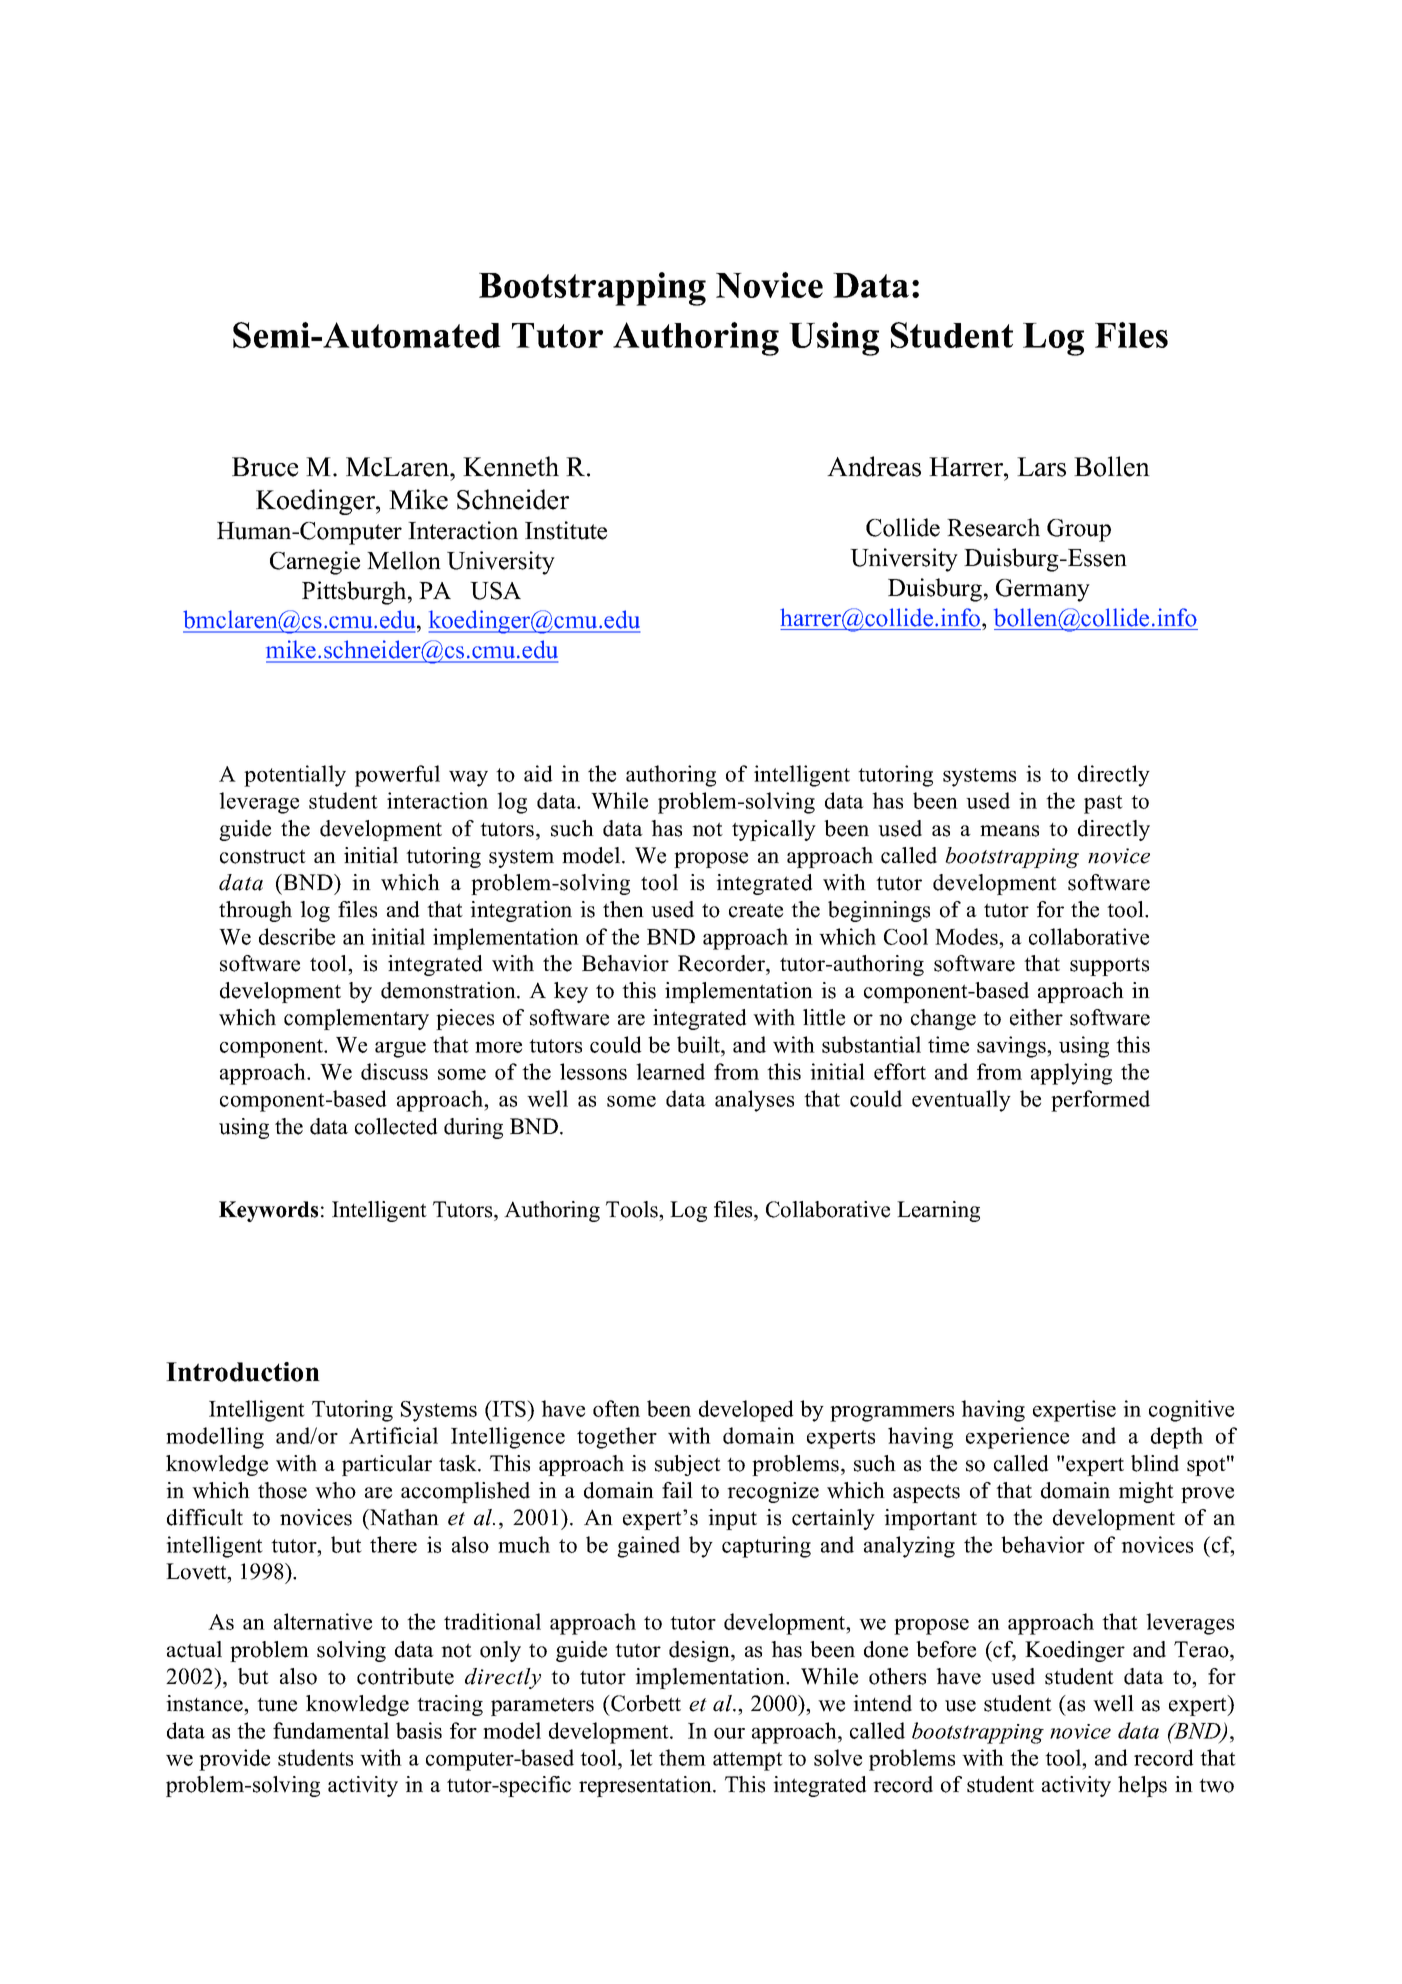 The height and width of the document is (1984, 1402). Describe the element at coordinates (754, 1101) in the document. I see `analyses` at that location.
